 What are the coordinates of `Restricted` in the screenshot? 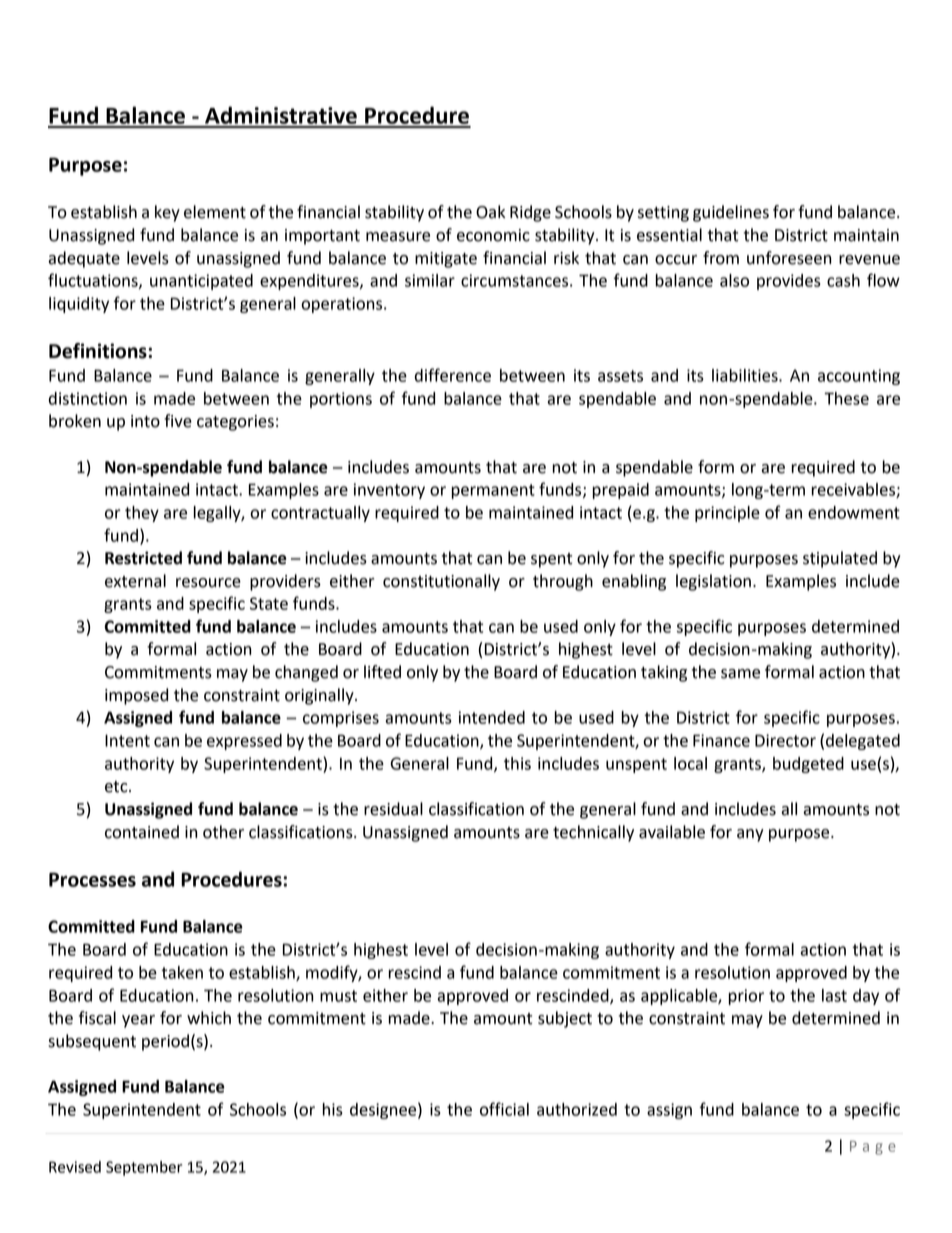 It's located at (143, 558).
